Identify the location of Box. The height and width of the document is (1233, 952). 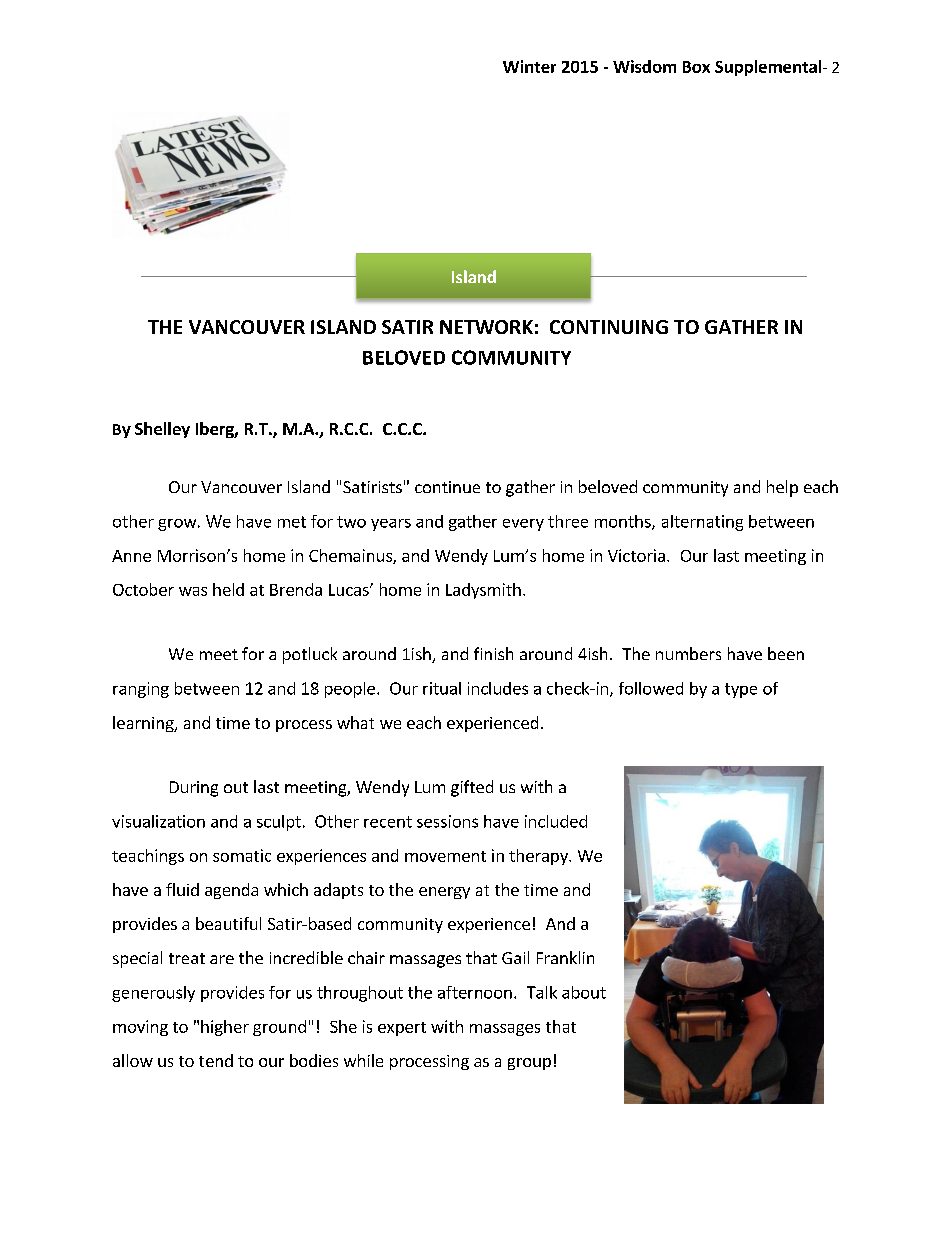
(696, 67).
